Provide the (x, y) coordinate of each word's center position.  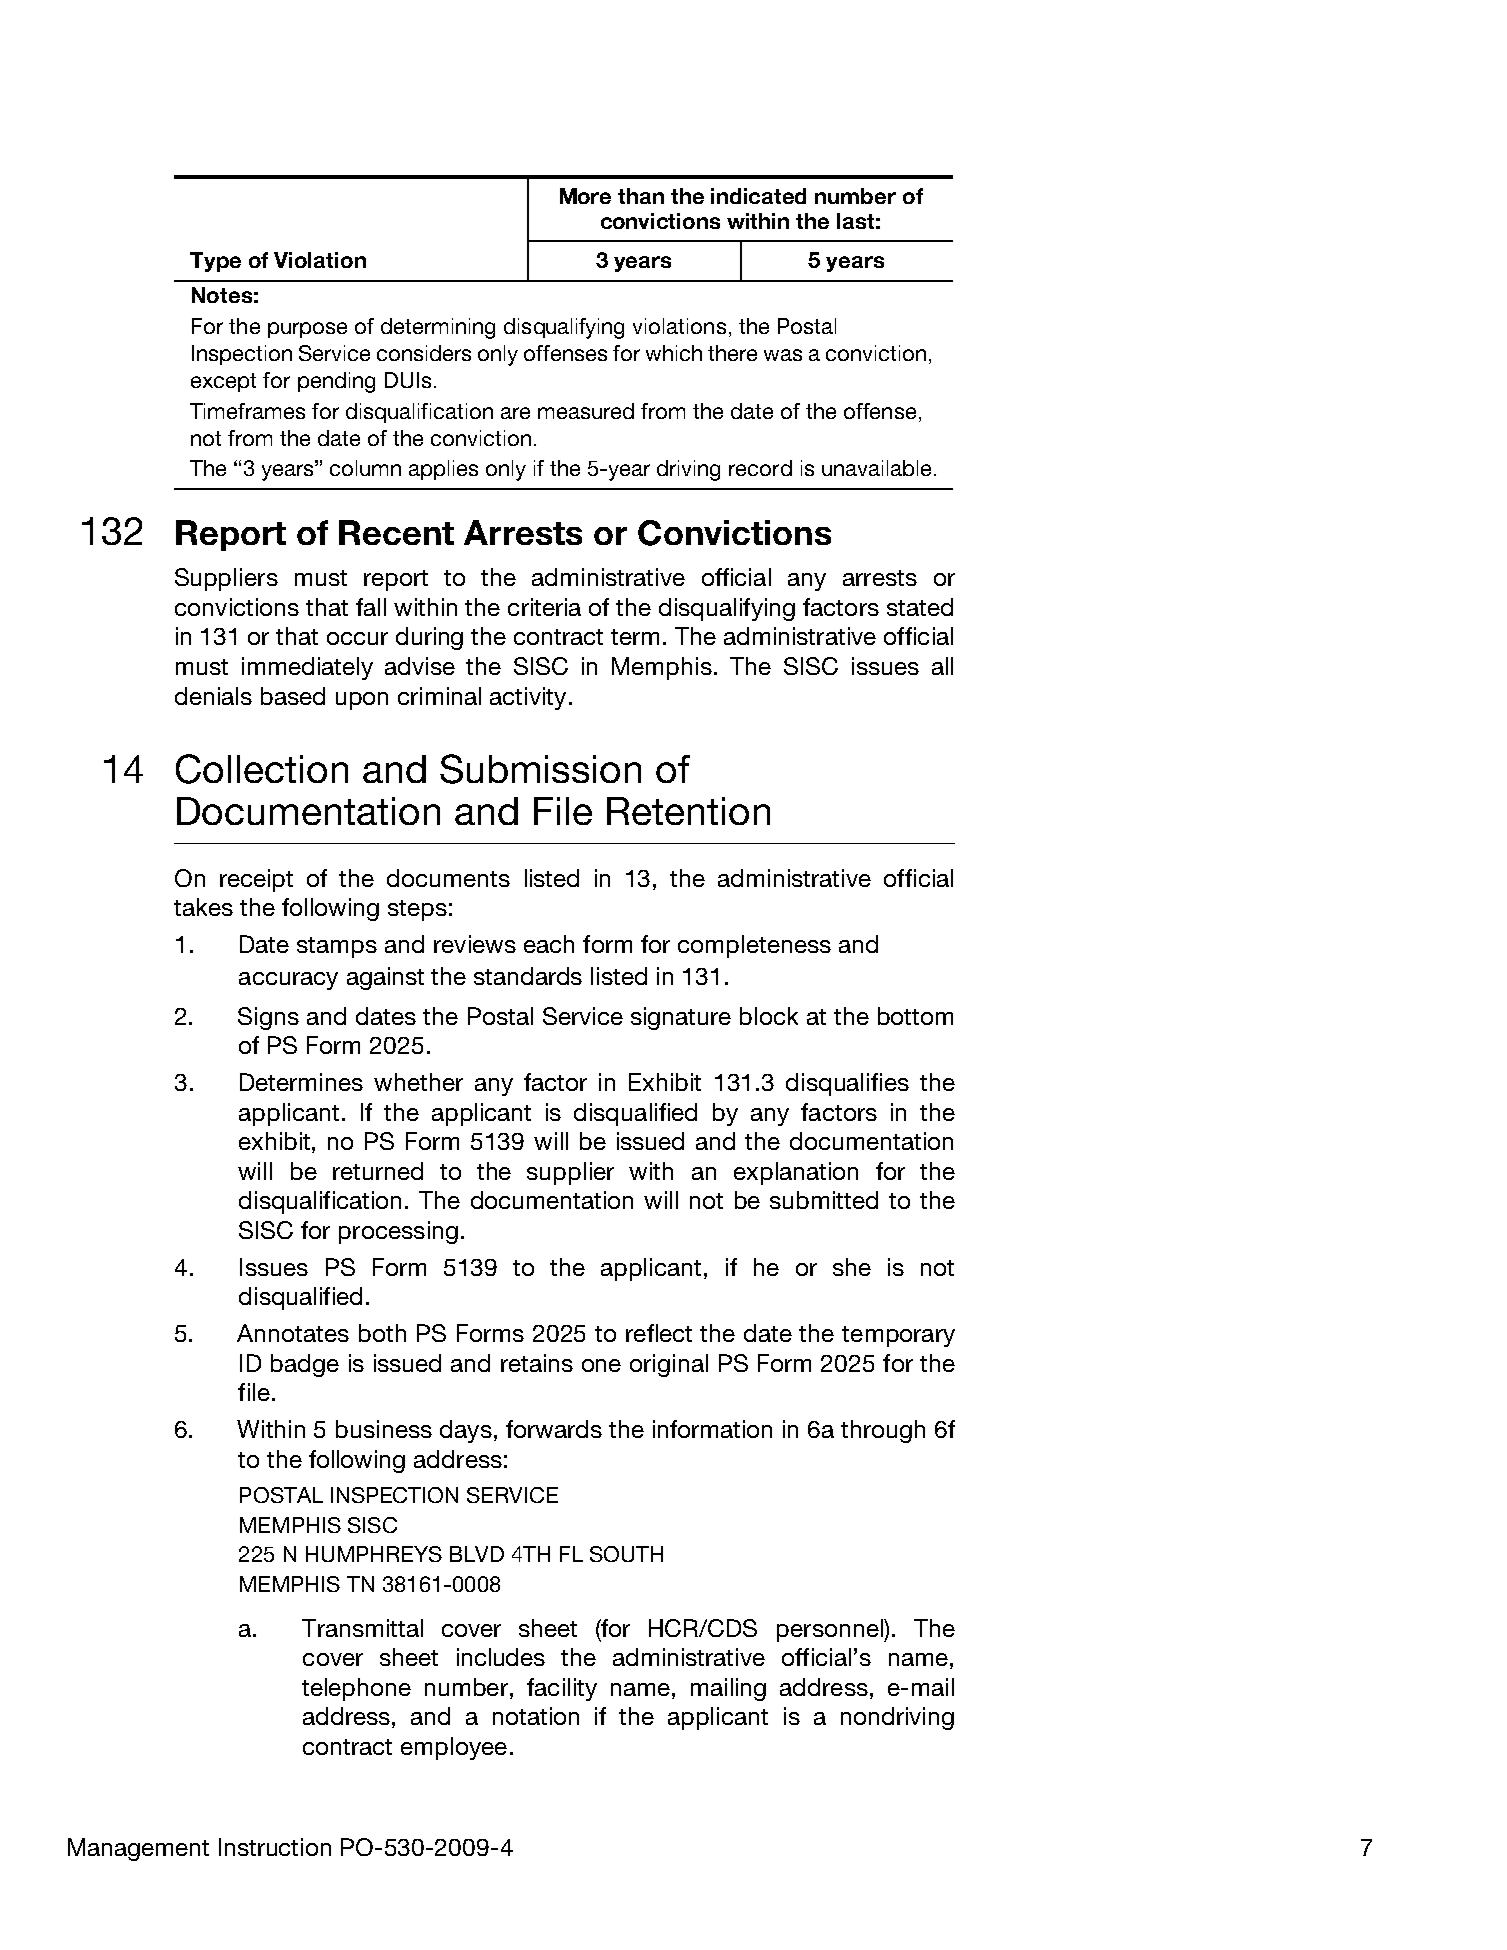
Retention (688, 811)
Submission (540, 769)
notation (536, 1716)
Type (215, 262)
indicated (758, 196)
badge (305, 1365)
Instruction (275, 1847)
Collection (262, 769)
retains (537, 1363)
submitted (824, 1200)
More (585, 196)
